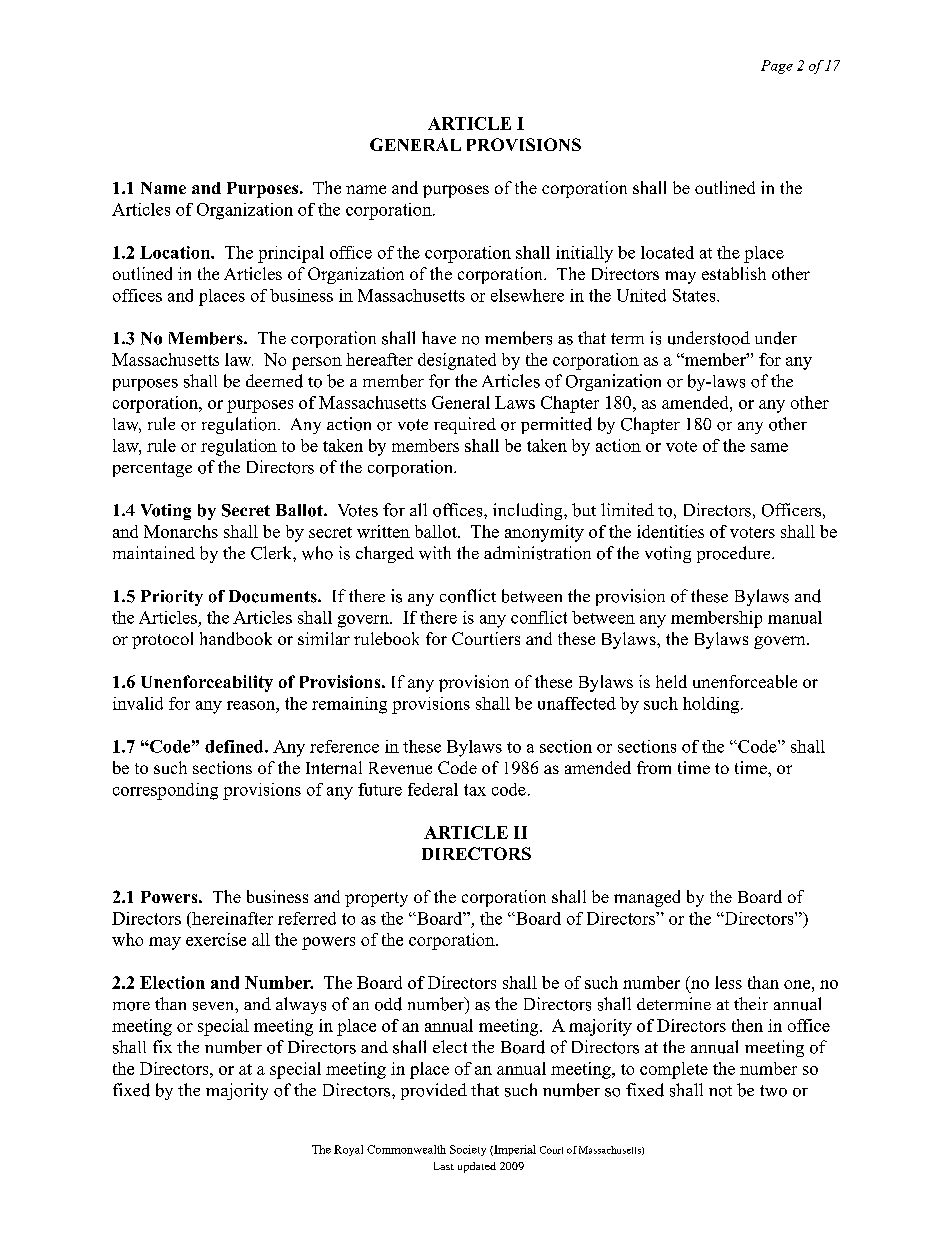 This screenshot has height=1233, width=952. I want to click on Location, so click(176, 252).
